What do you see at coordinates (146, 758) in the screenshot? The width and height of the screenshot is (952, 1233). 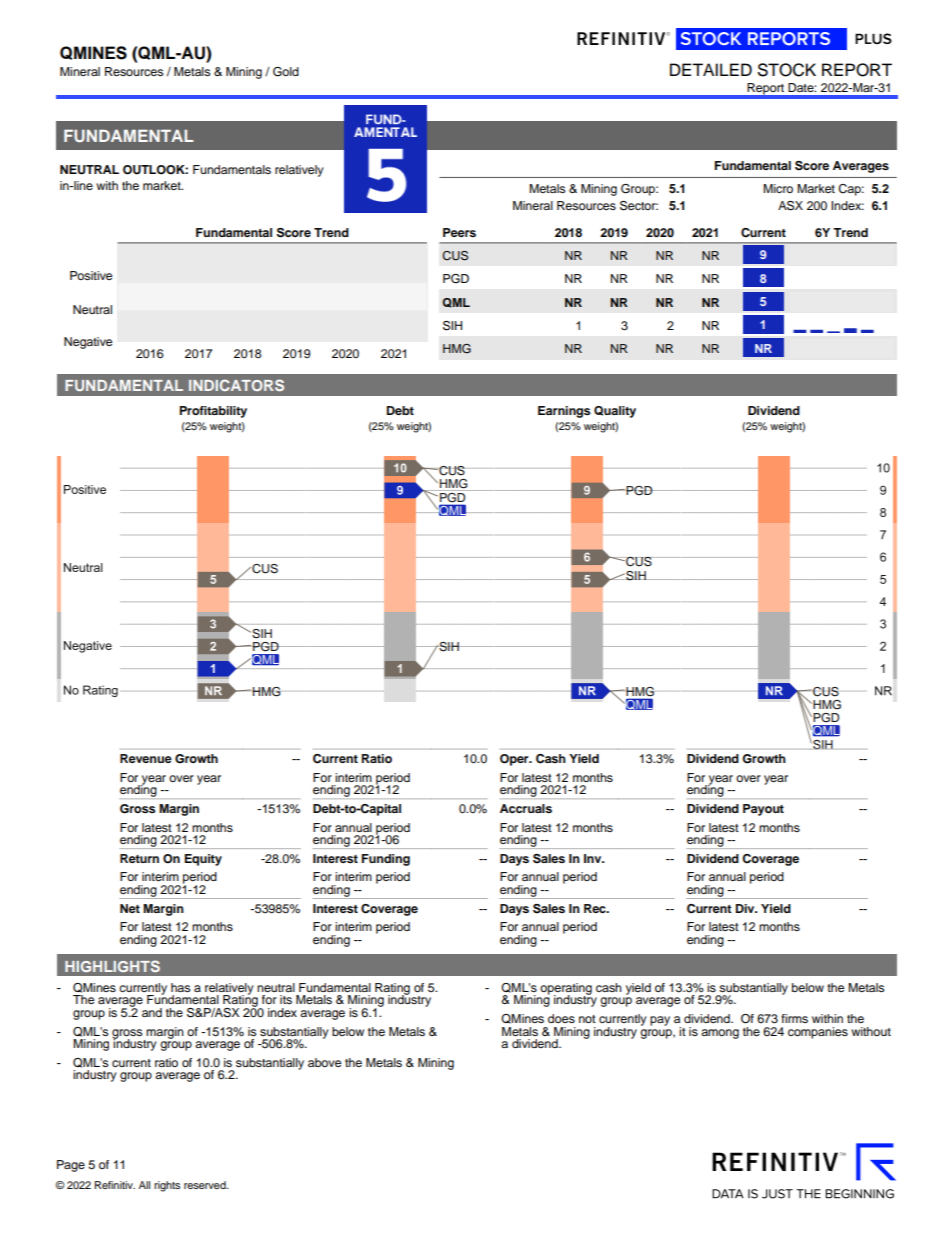 I see `Revenue` at bounding box center [146, 758].
